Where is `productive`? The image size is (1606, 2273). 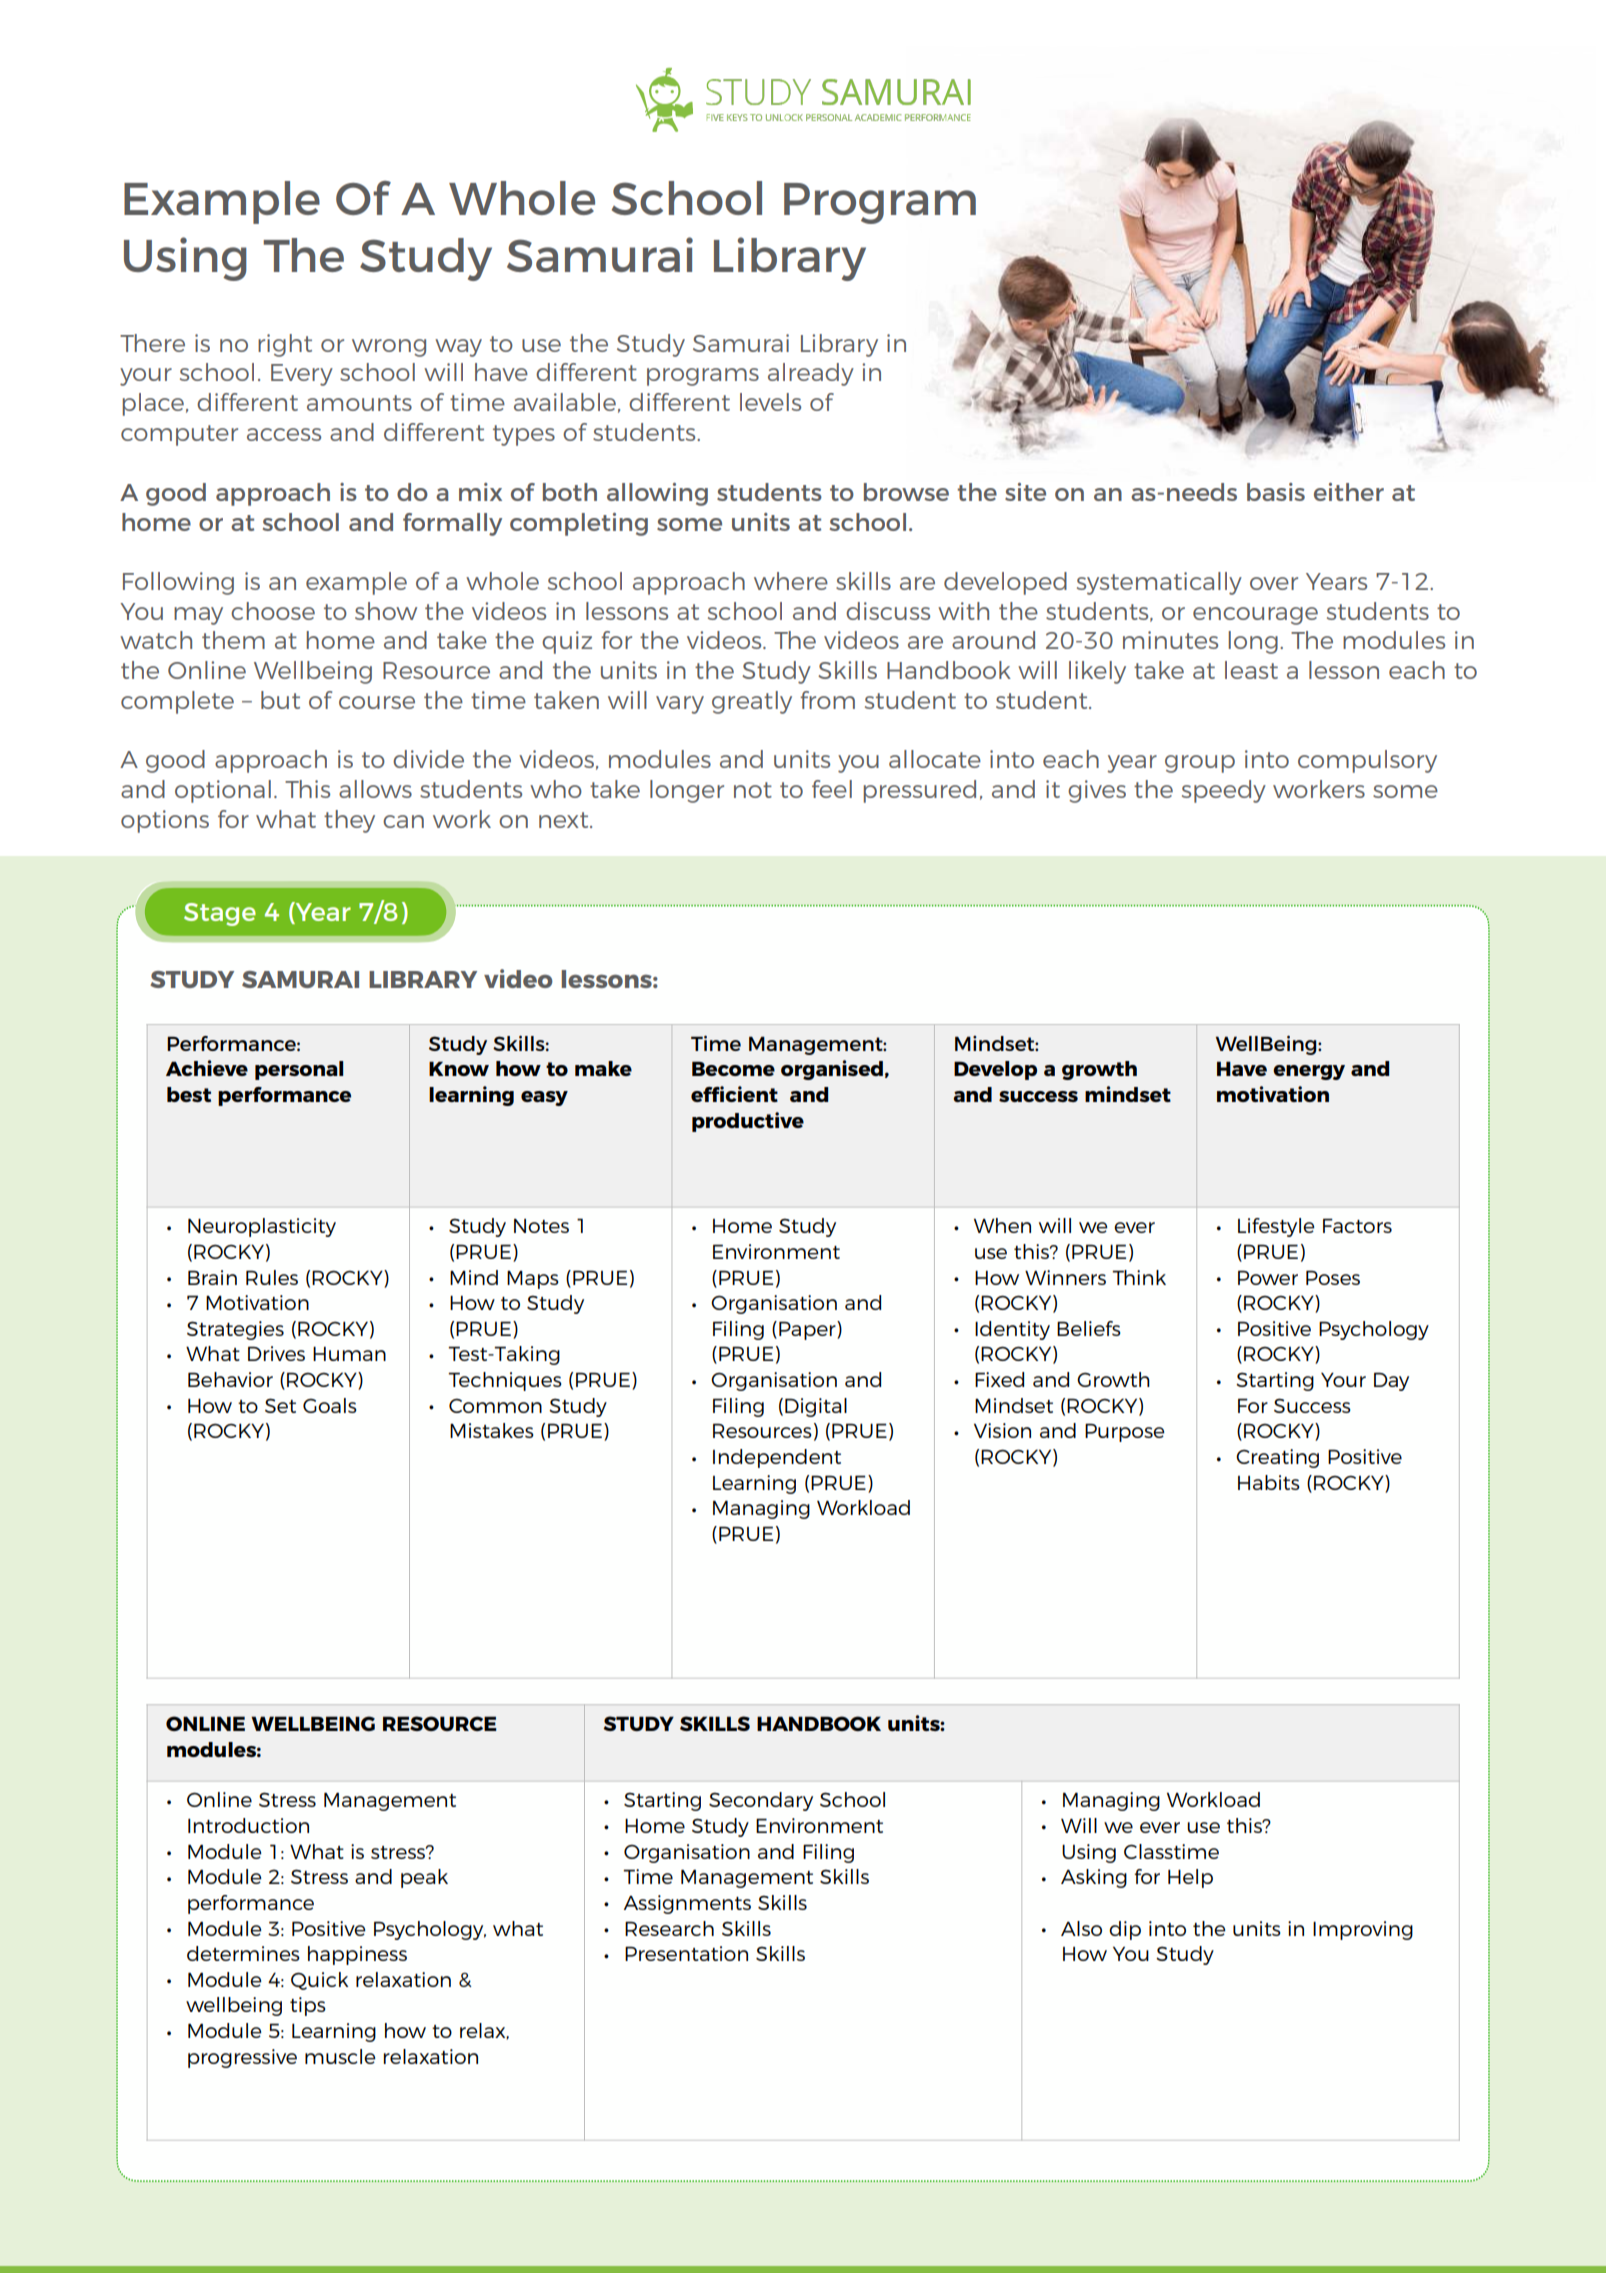
productive is located at coordinates (748, 1122).
